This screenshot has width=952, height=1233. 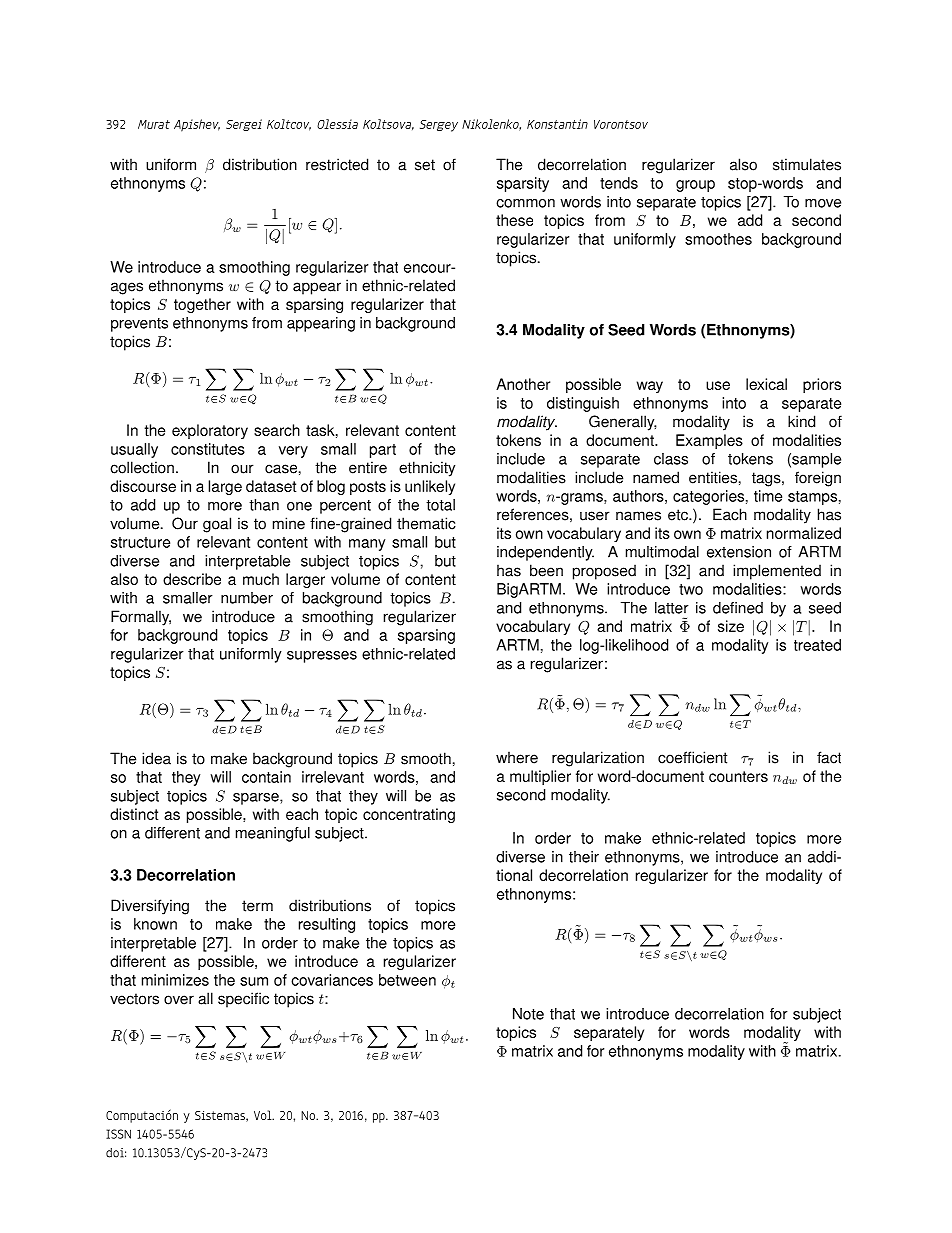 What do you see at coordinates (407, 980) in the screenshot?
I see `between` at bounding box center [407, 980].
